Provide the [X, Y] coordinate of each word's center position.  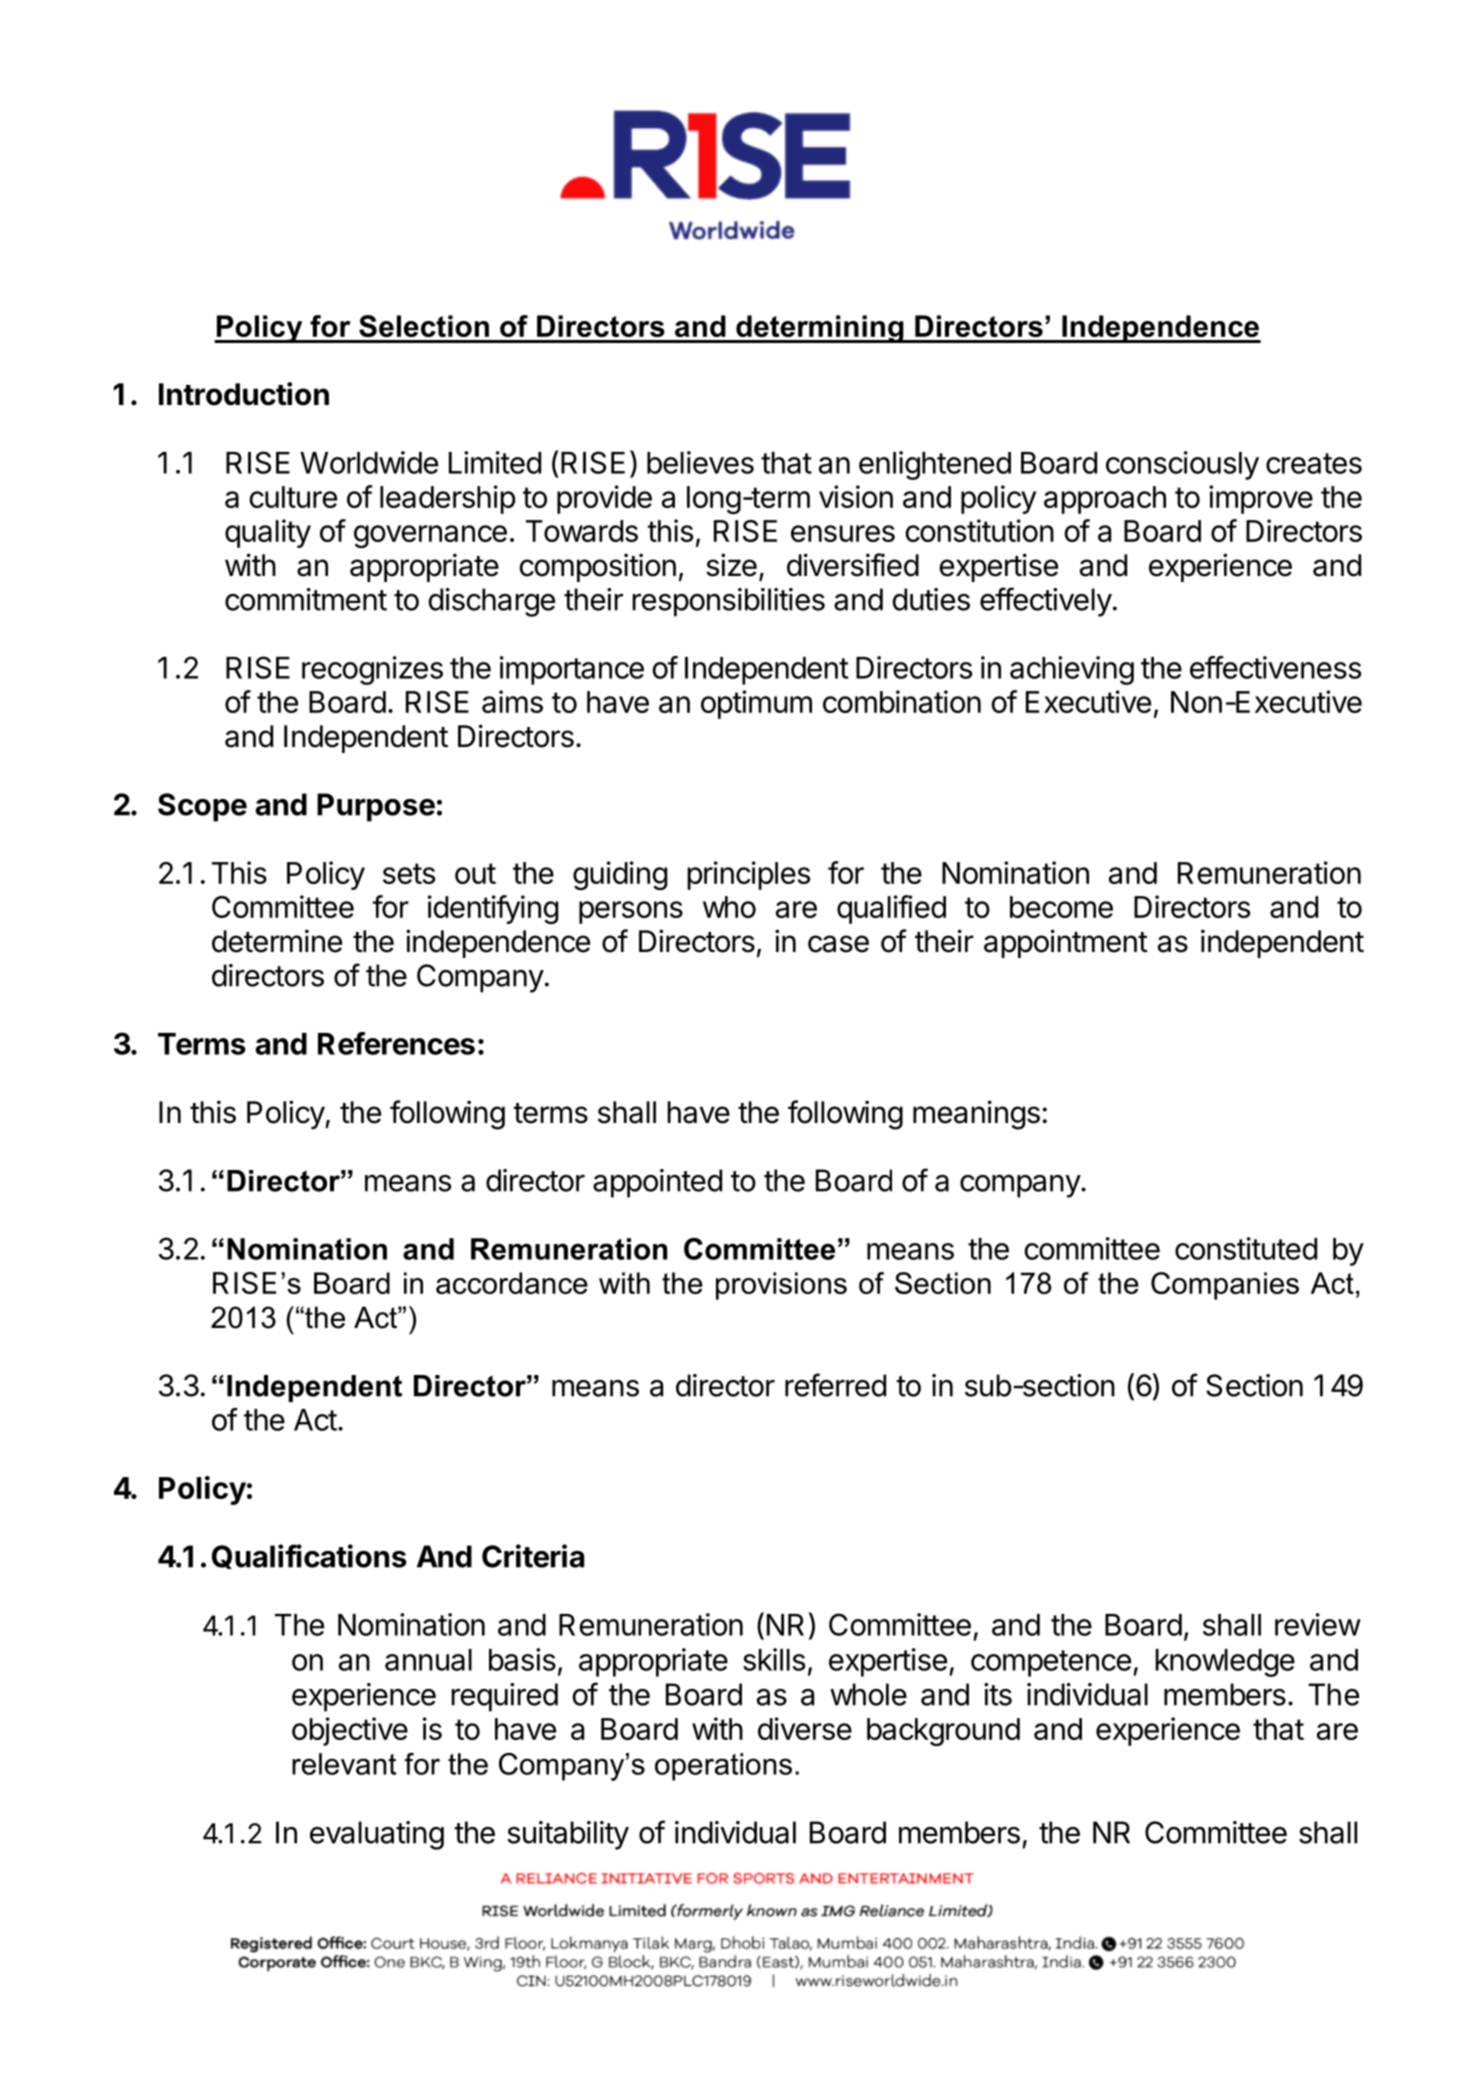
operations [723, 1767]
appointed [657, 1183]
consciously [1182, 465]
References [396, 1043]
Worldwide [369, 462]
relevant [344, 1764]
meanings [976, 1115]
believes [700, 462]
